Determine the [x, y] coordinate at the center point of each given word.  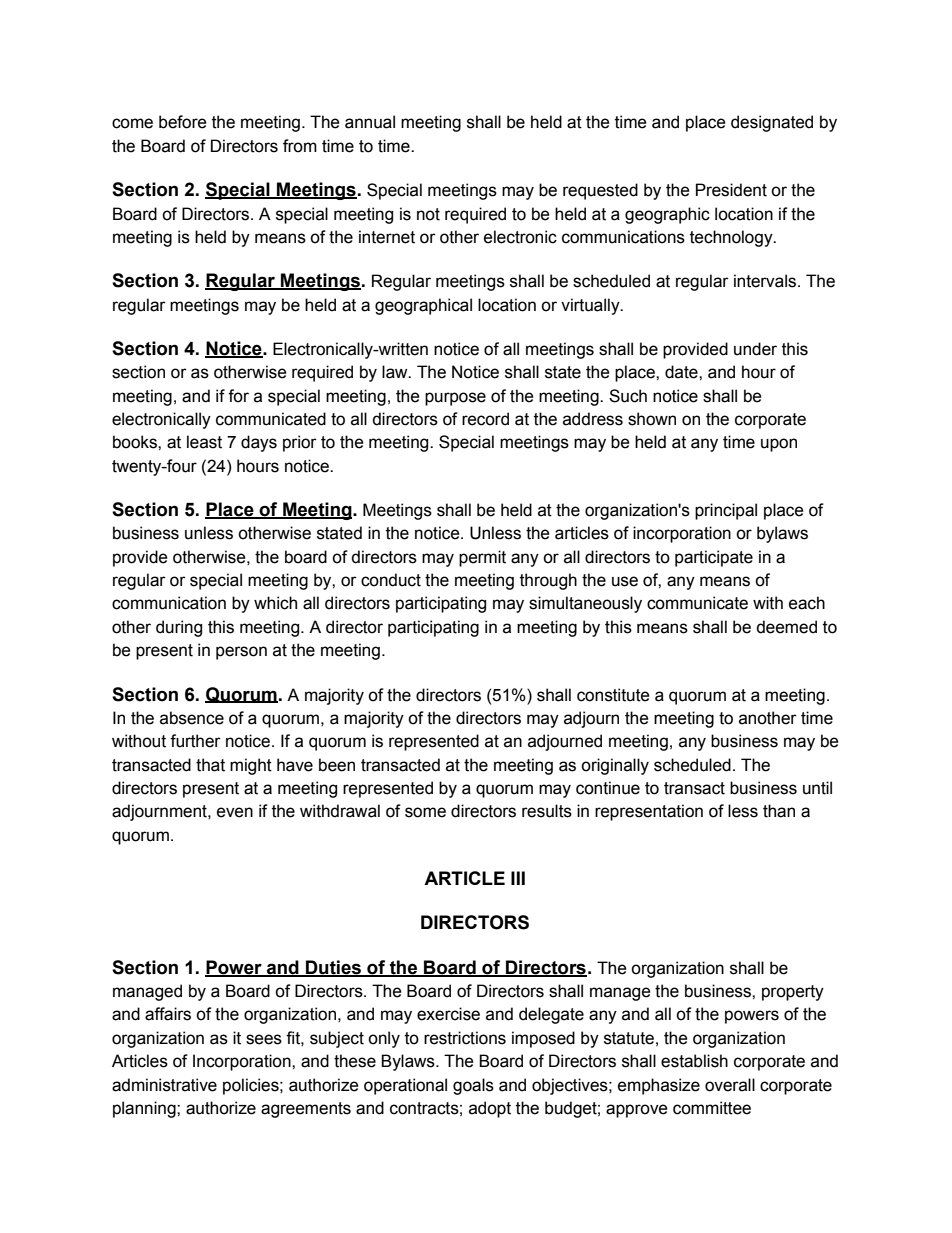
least [204, 442]
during [179, 628]
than [779, 811]
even [235, 812]
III [518, 878]
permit [482, 558]
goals [473, 1086]
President [731, 190]
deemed [786, 627]
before [183, 122]
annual [370, 122]
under [755, 349]
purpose [455, 399]
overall [730, 1085]
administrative [164, 1085]
